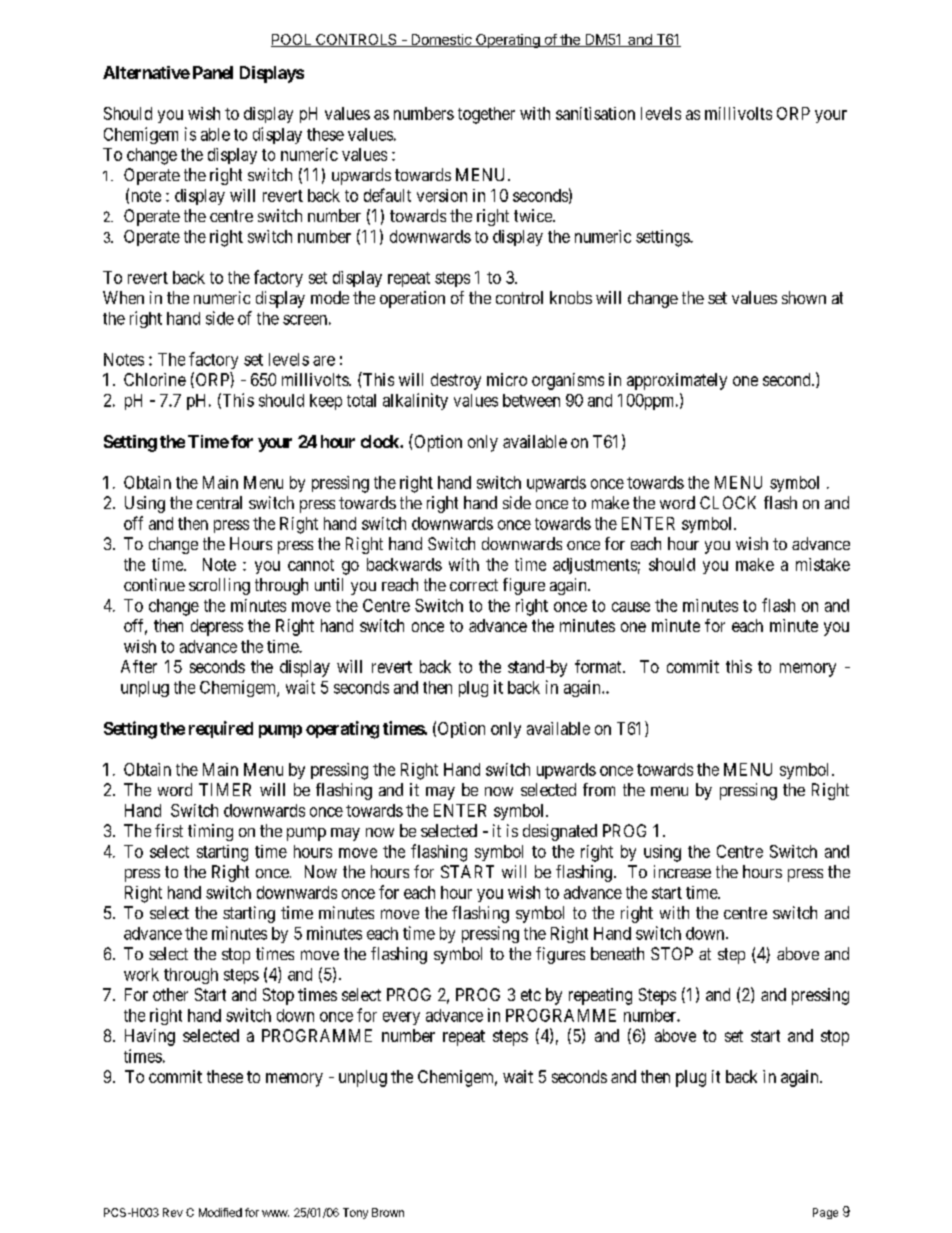 This screenshot has height=1233, width=952. What do you see at coordinates (531, 995) in the screenshot?
I see `etc` at bounding box center [531, 995].
